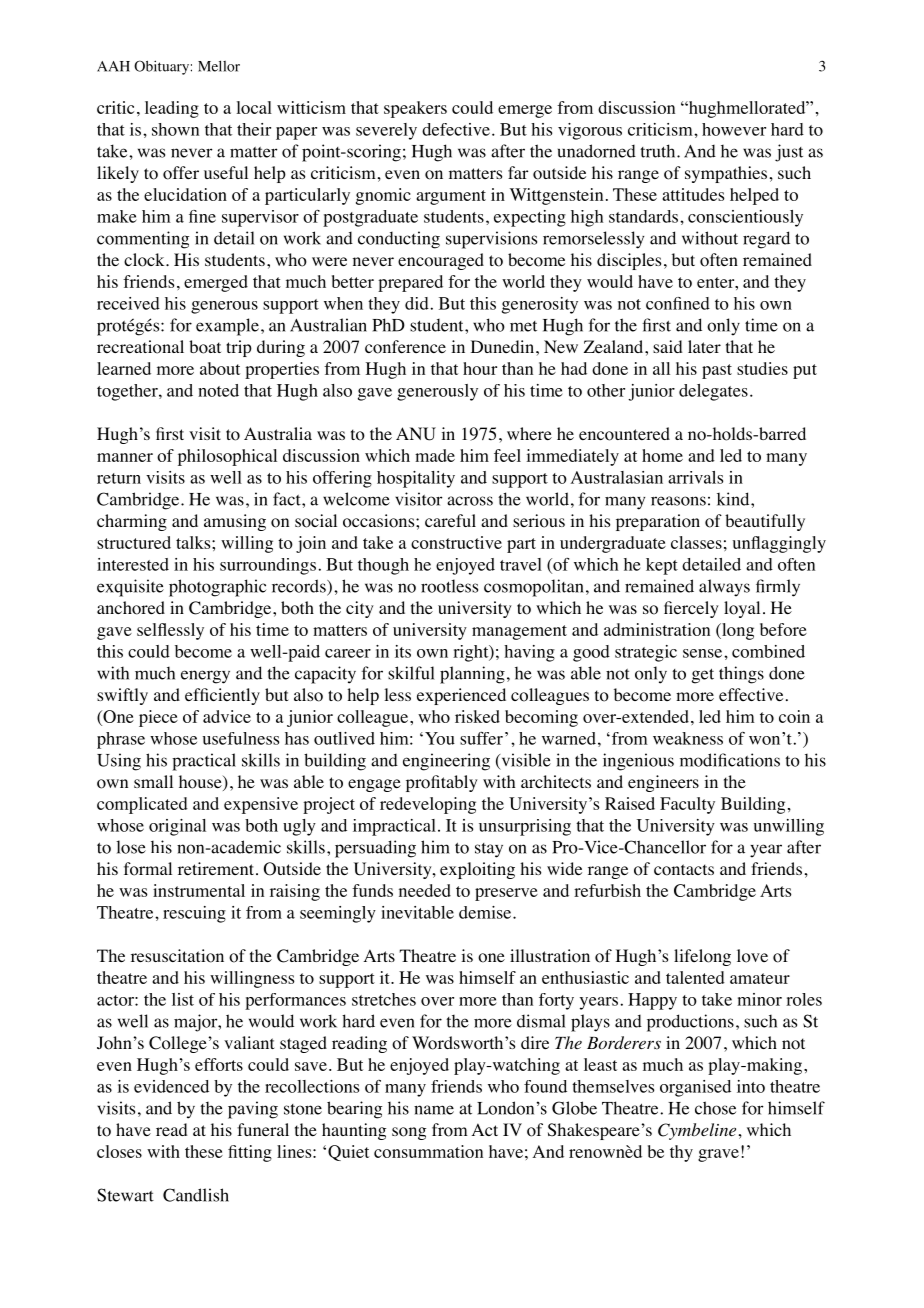 This screenshot has height=1308, width=924. Describe the element at coordinates (250, 1153) in the screenshot. I see `fitting` at that location.
